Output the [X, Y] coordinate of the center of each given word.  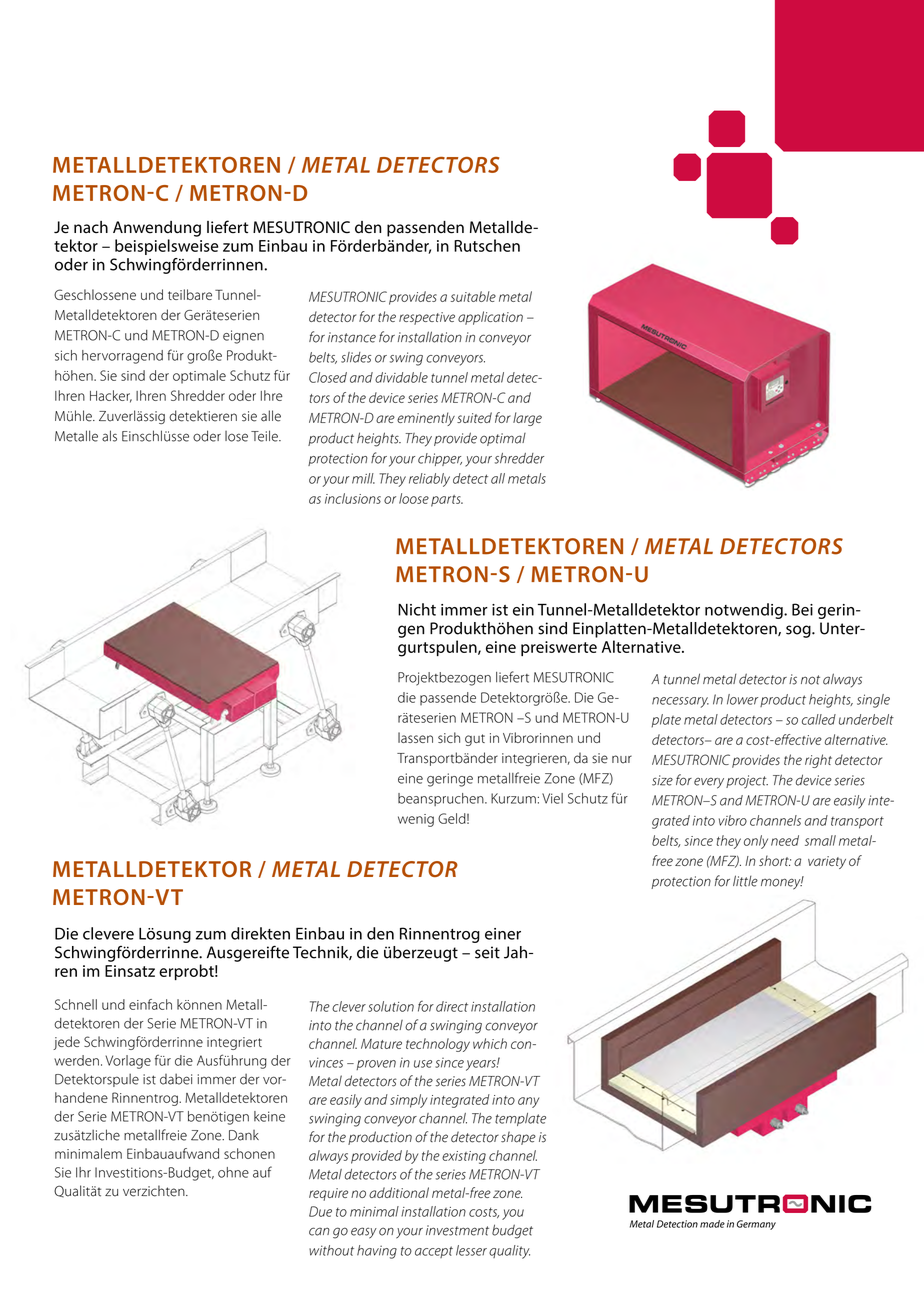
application [490, 318]
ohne [233, 1172]
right [818, 761]
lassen [415, 737]
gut [475, 740]
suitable [473, 296]
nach [91, 227]
